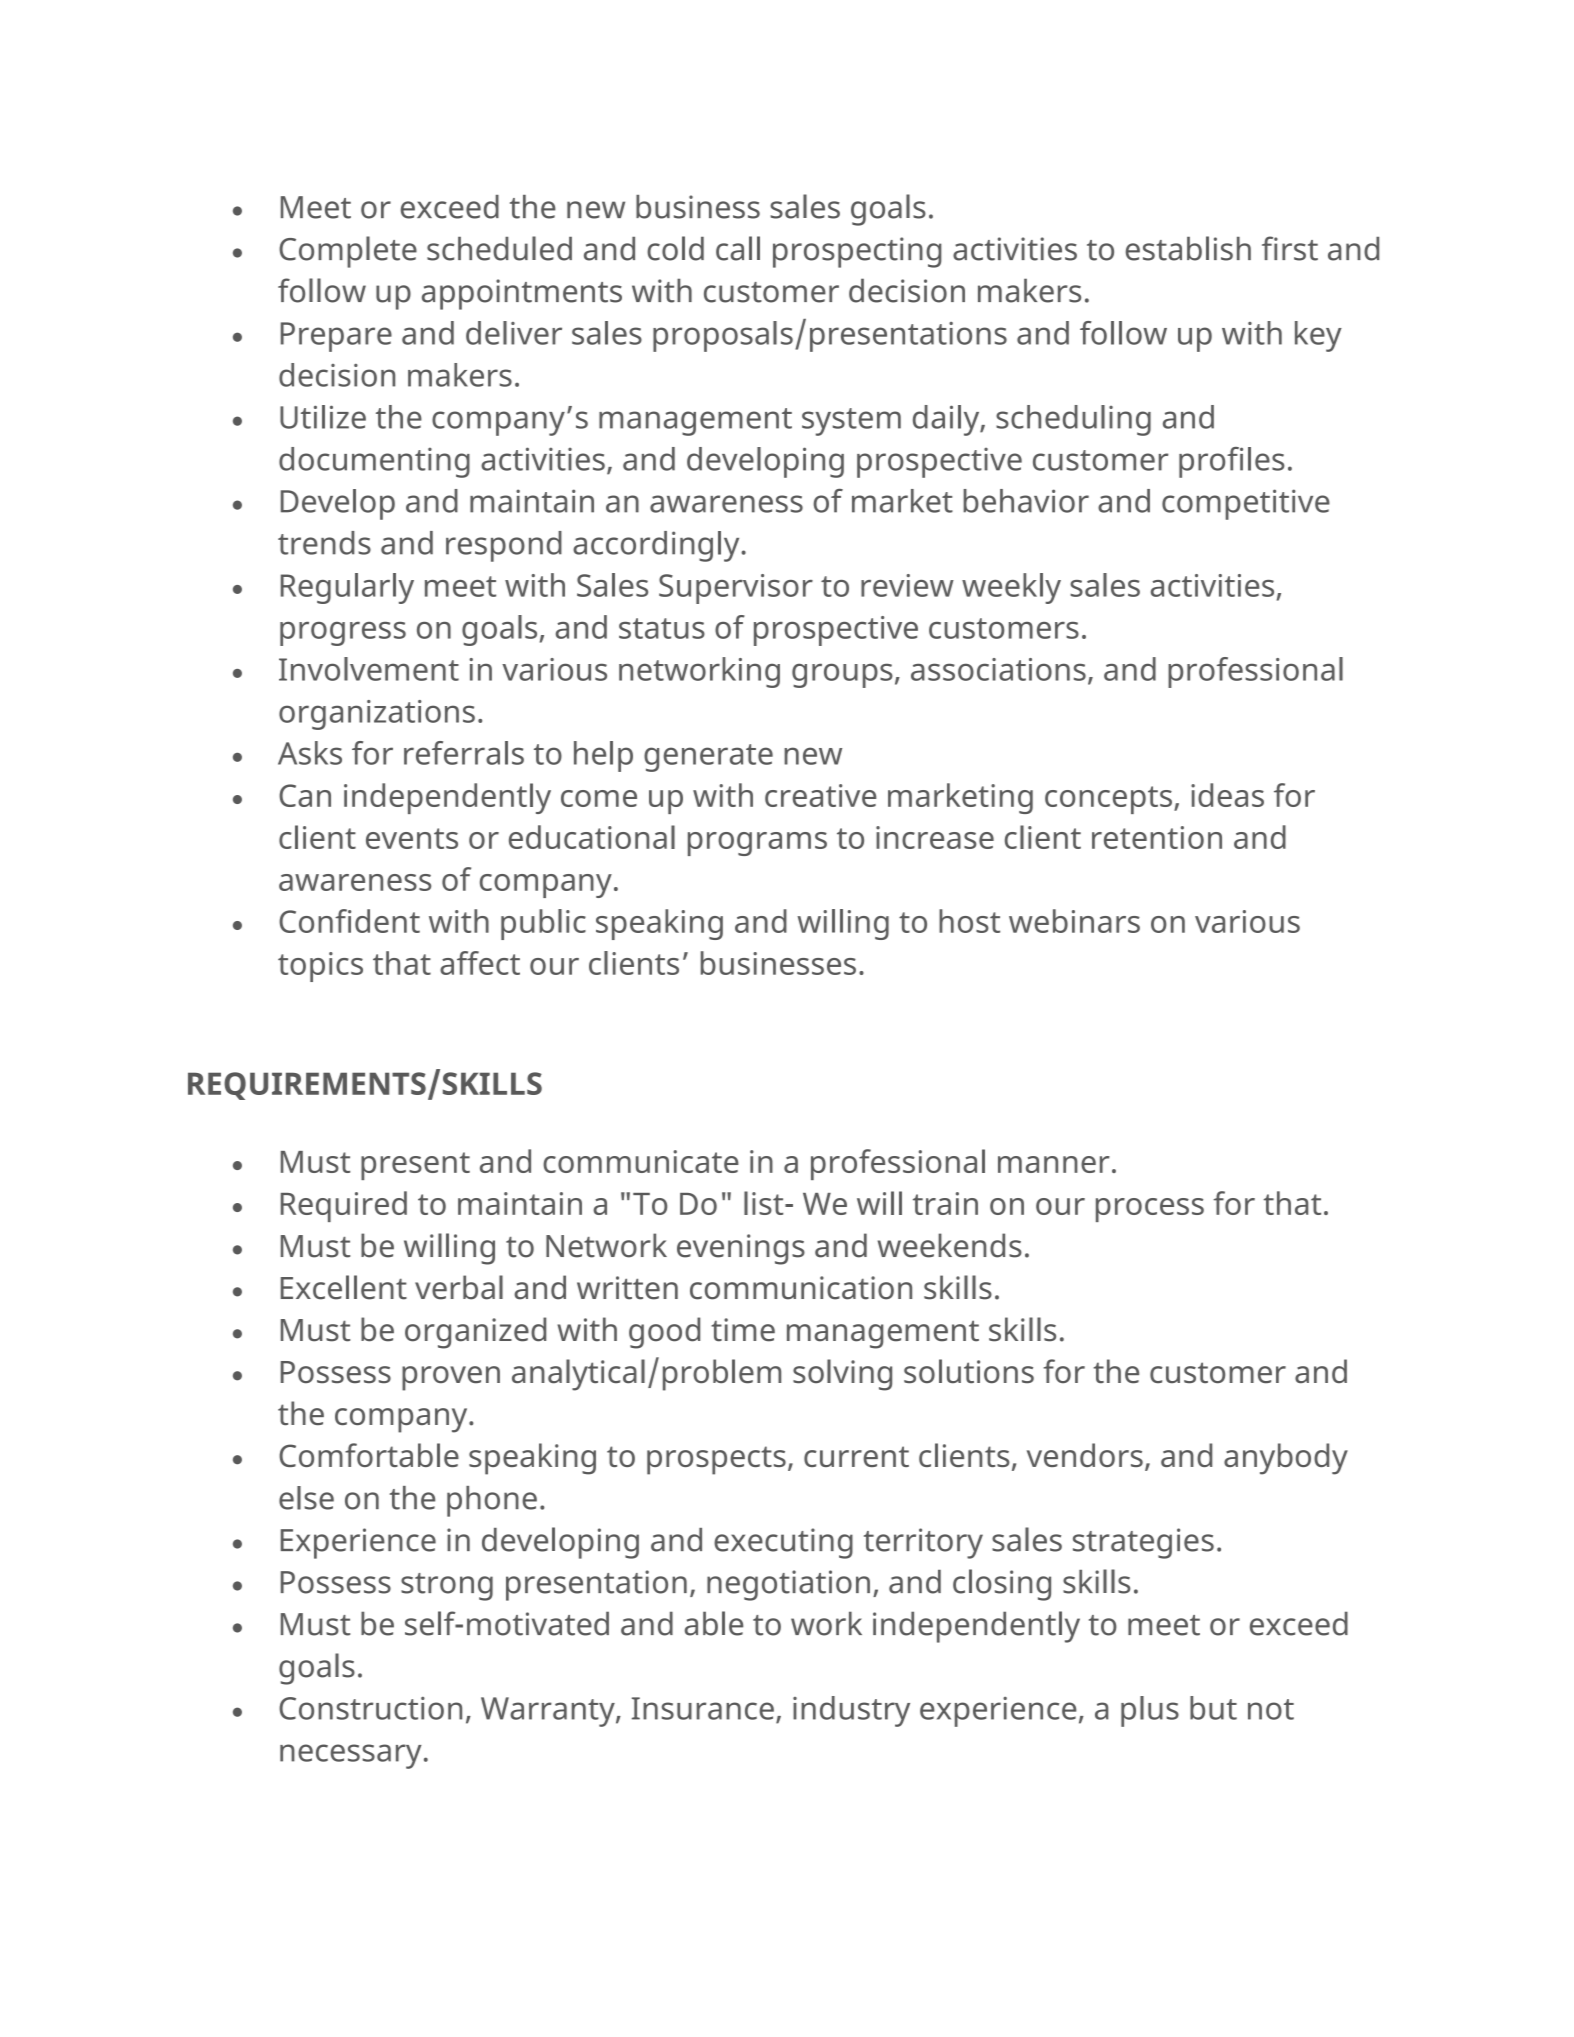 The width and height of the page is (1574, 2037). Describe the element at coordinates (736, 589) in the page. I see `Supervisor` at that location.
